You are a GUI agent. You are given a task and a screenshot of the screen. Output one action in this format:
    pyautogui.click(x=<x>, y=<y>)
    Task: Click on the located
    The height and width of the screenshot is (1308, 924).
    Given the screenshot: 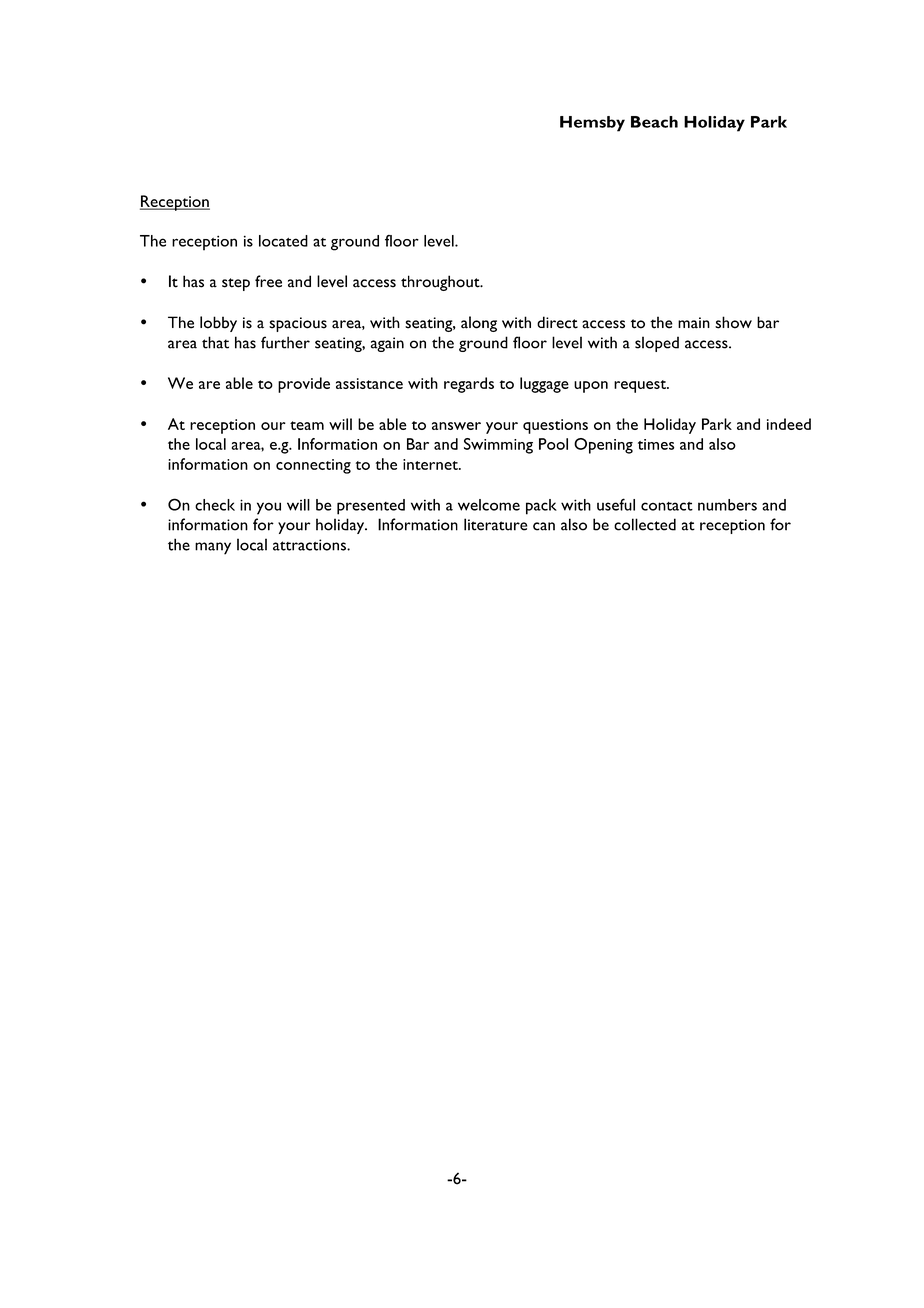 What is the action you would take?
    pyautogui.click(x=283, y=241)
